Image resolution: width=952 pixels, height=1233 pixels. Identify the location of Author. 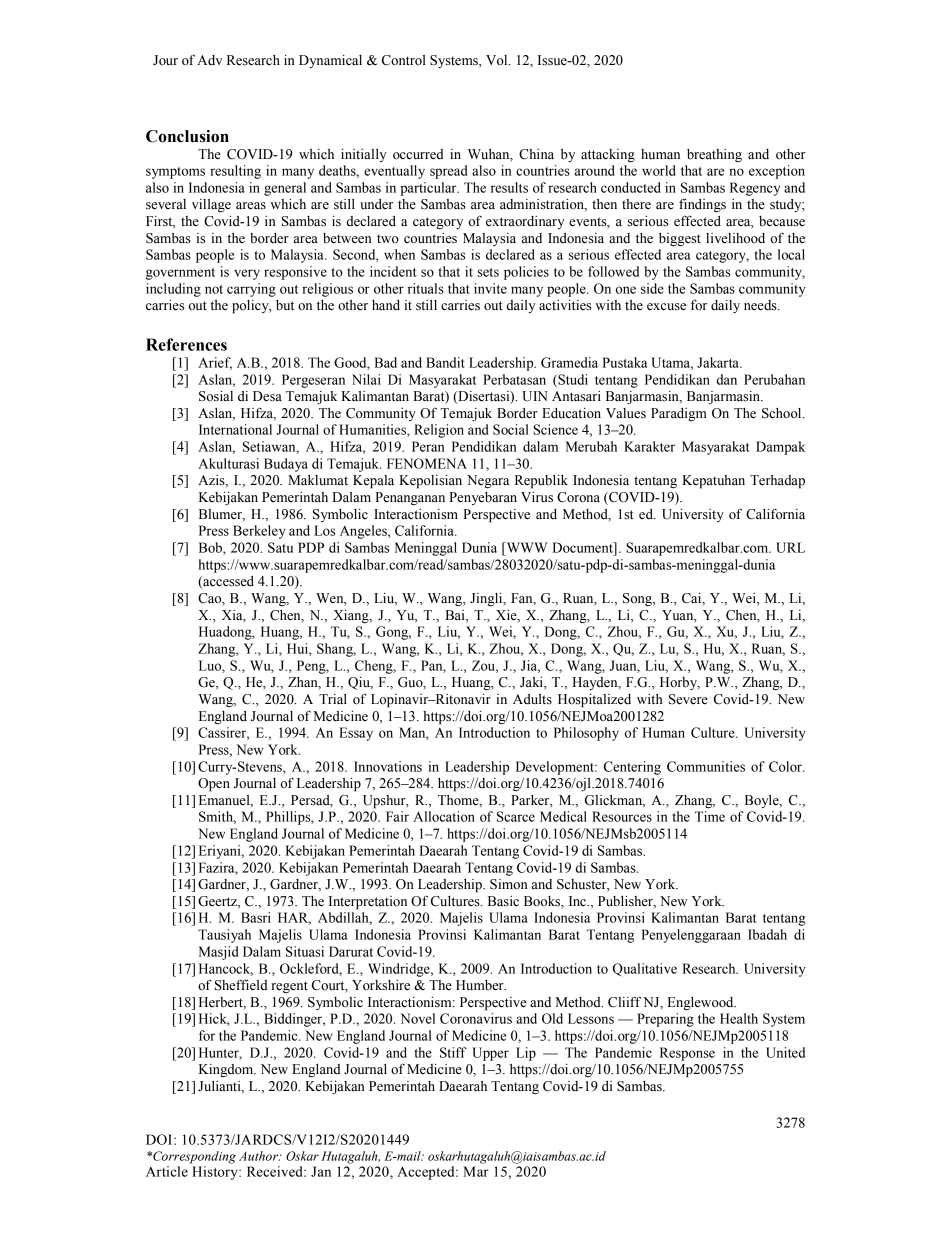
(260, 1156).
